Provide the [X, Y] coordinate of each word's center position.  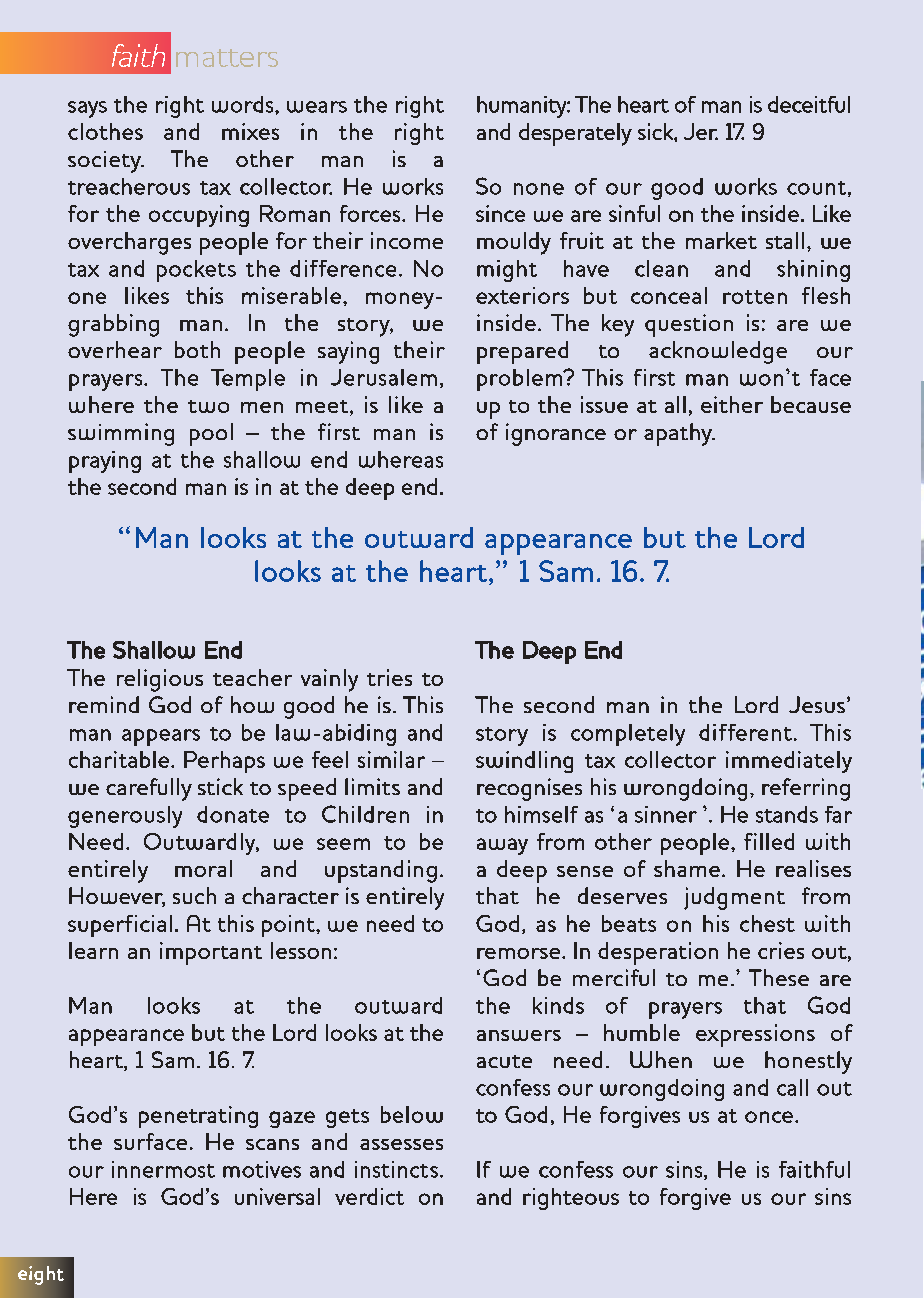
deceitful [809, 104]
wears [317, 107]
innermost [163, 1169]
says [87, 109]
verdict [369, 1196]
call [792, 1087]
